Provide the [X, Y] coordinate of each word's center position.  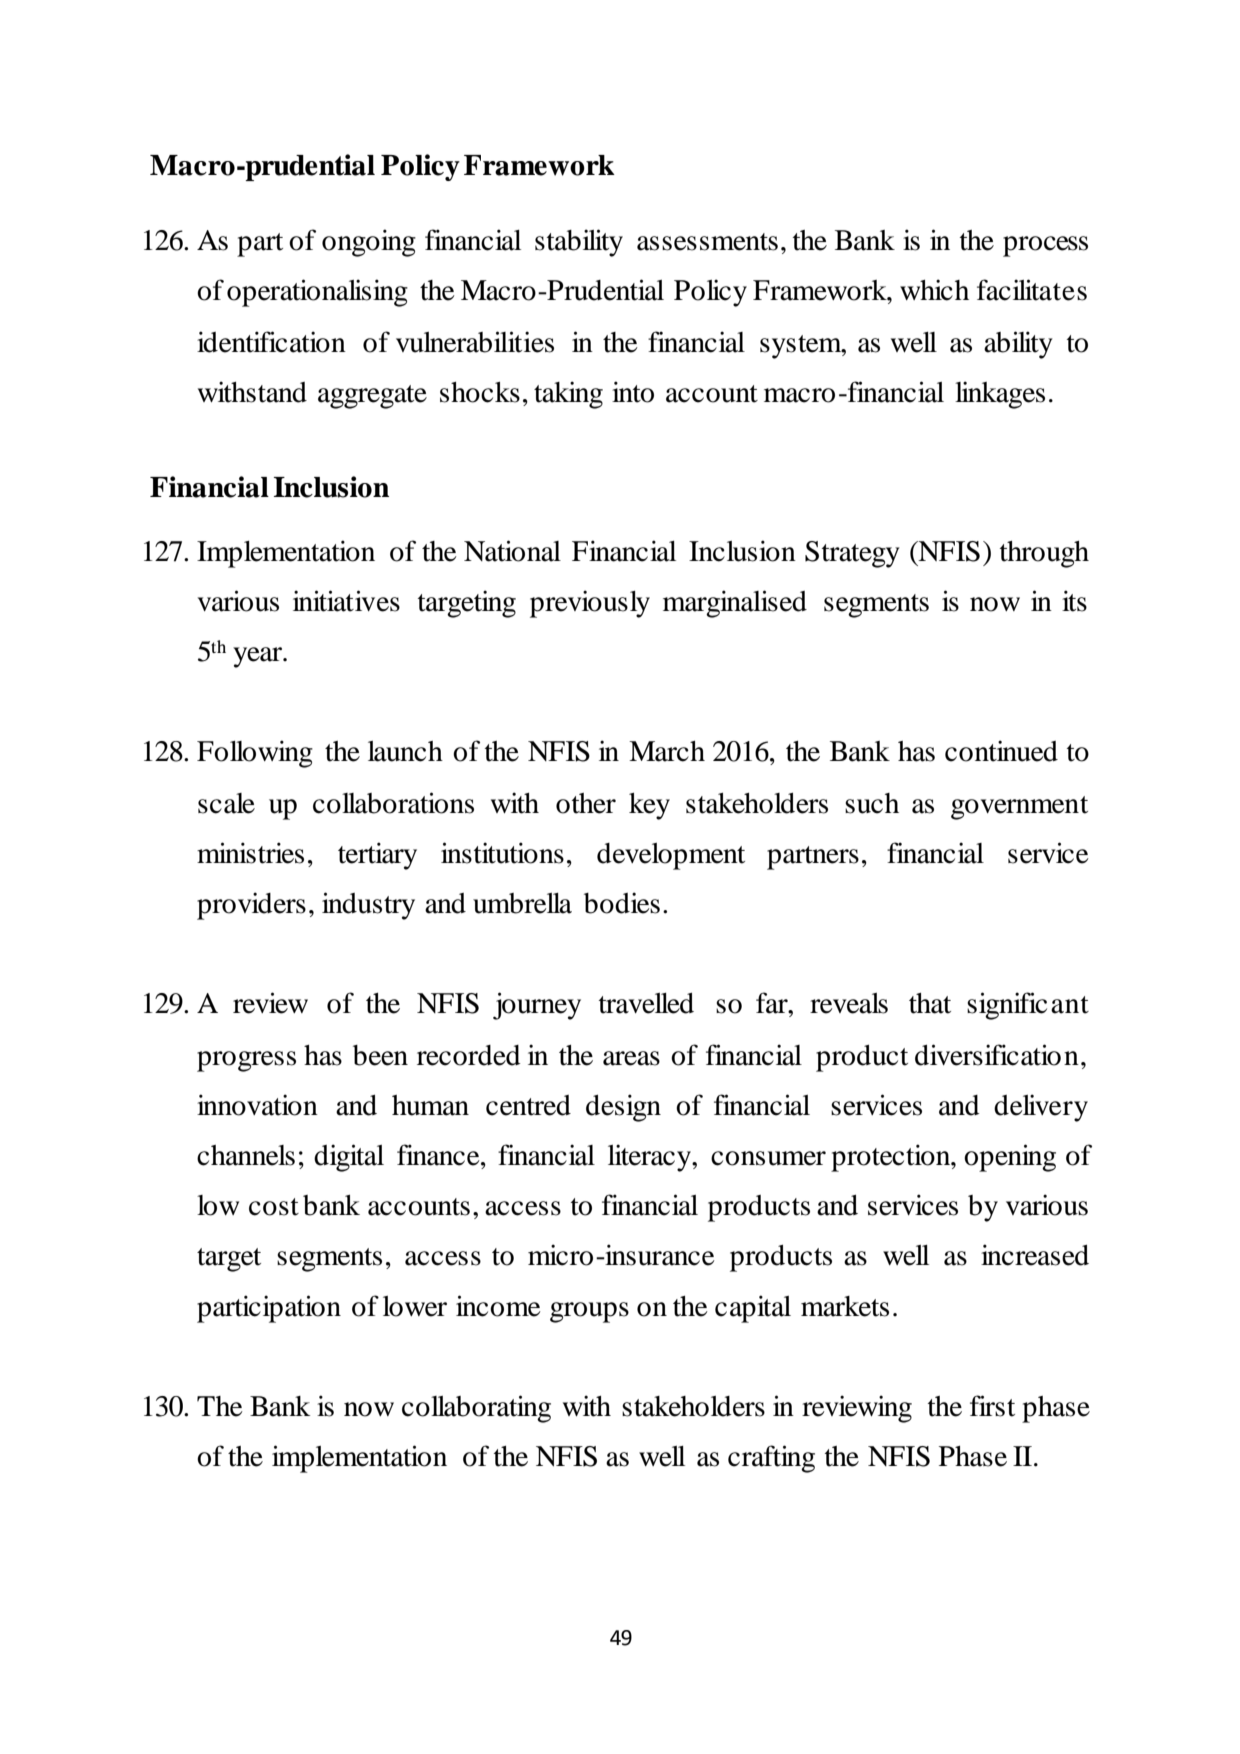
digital [349, 1158]
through [1044, 554]
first [992, 1406]
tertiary [377, 856]
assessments [707, 242]
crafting [771, 1459]
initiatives [346, 601]
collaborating [476, 1409]
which [934, 290]
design [623, 1108]
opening [1010, 1158]
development [671, 856]
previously [590, 604]
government [1019, 808]
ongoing [369, 243]
